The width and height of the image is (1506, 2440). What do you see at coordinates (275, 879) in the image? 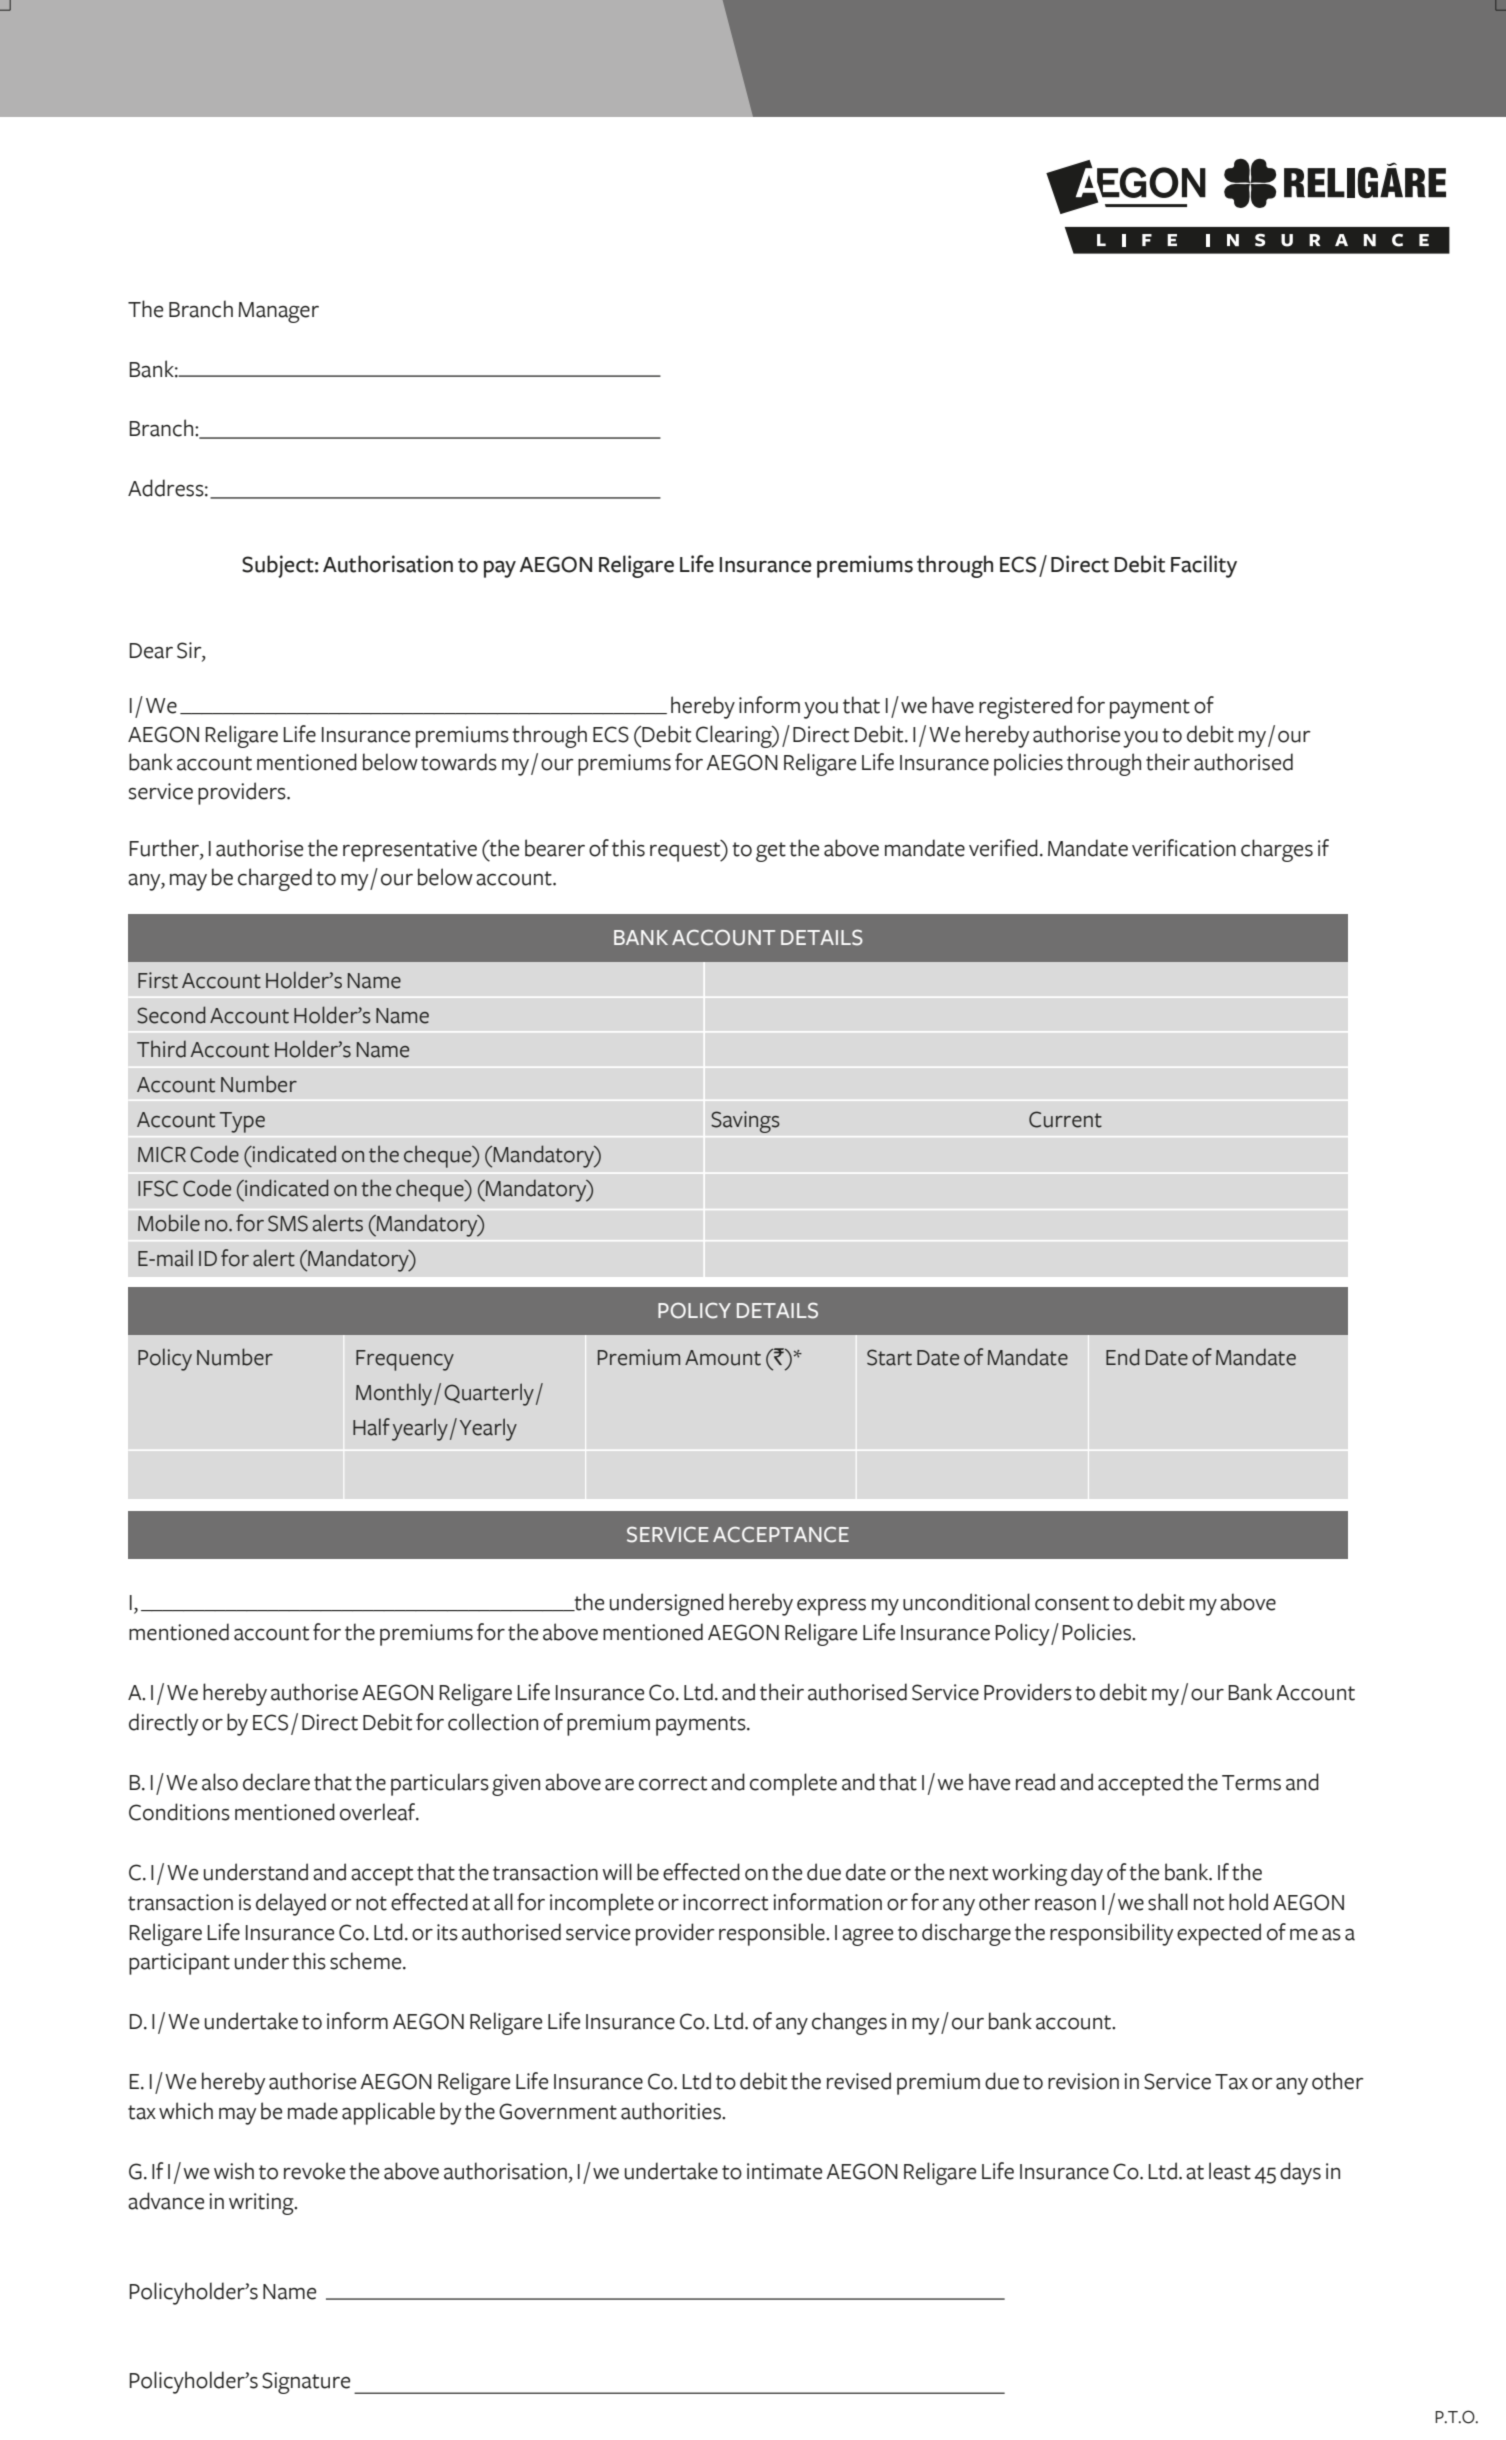
I see `charged` at bounding box center [275, 879].
